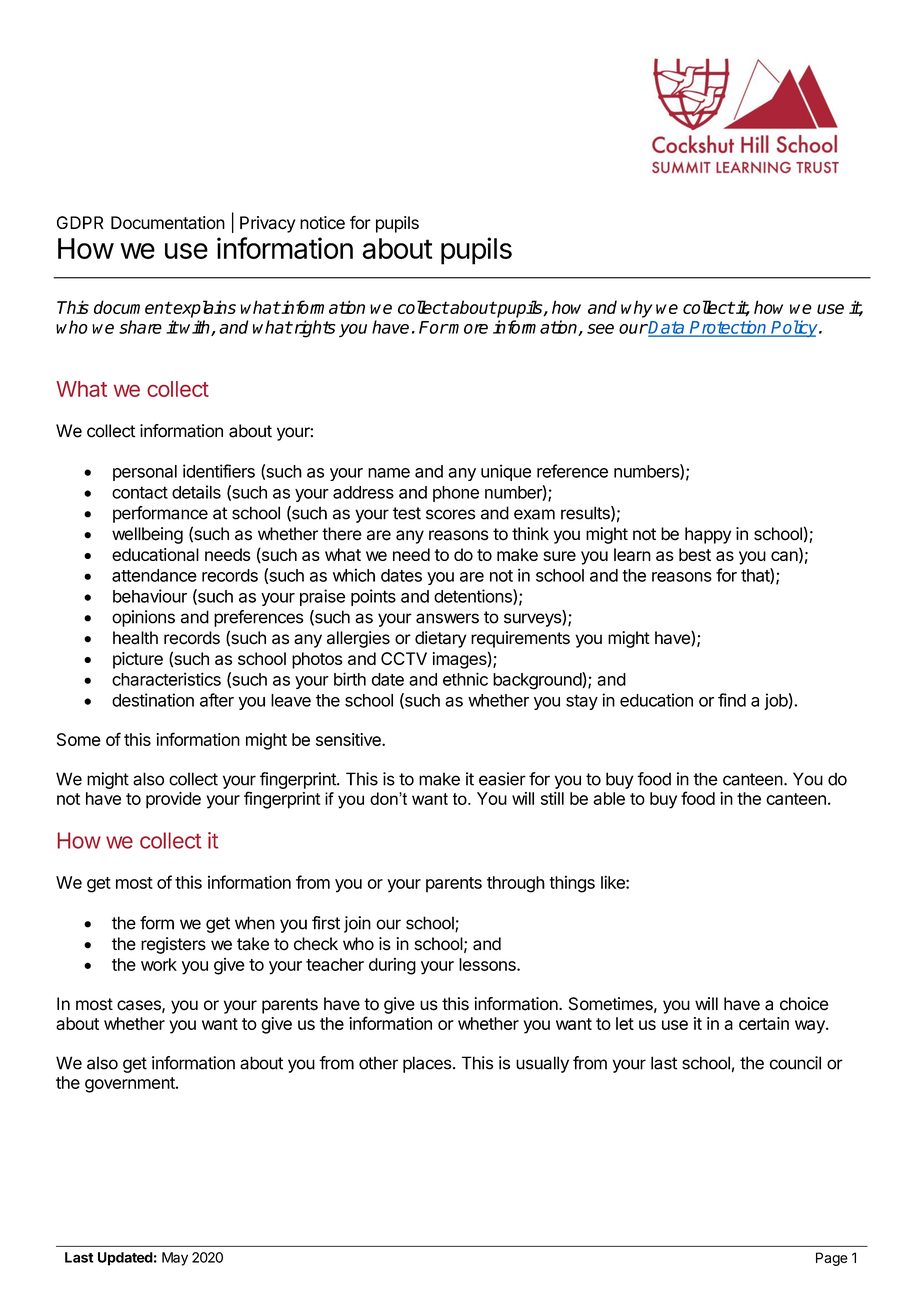 The image size is (924, 1308). I want to click on detentions, so click(474, 597).
